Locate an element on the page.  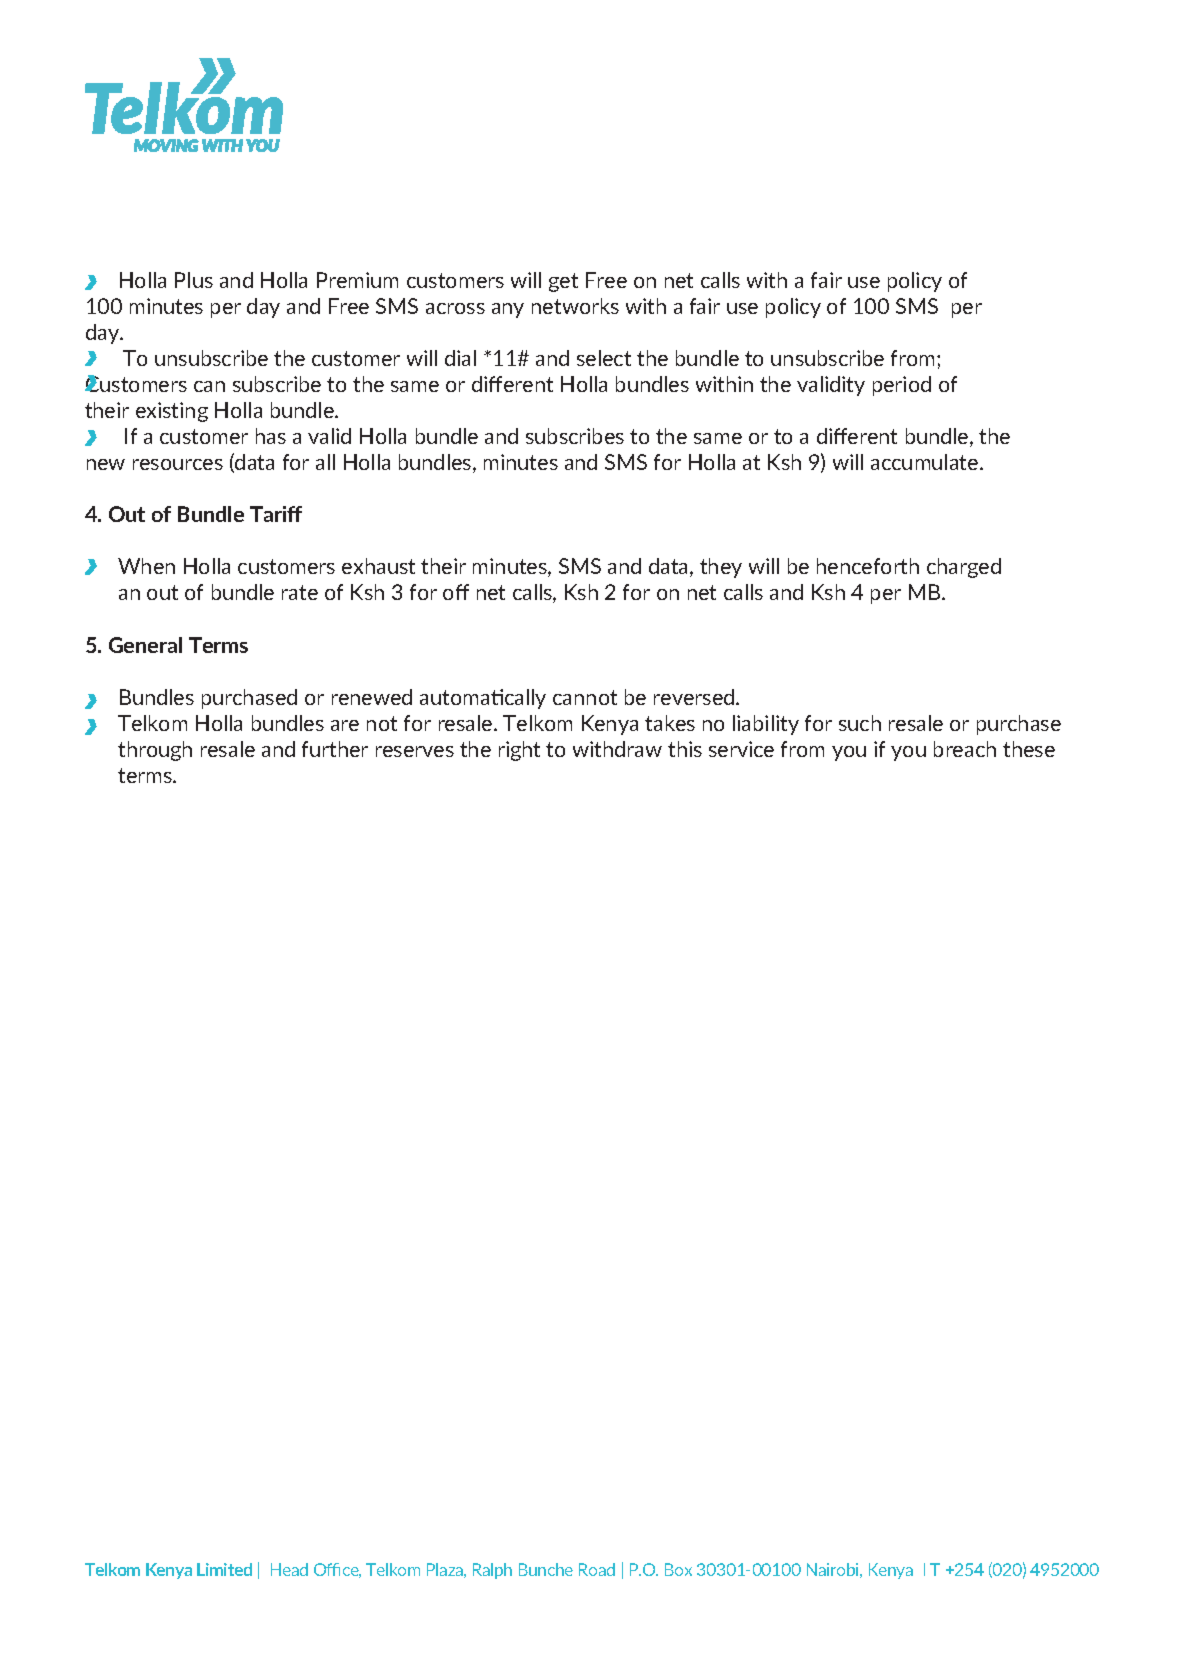
Limited is located at coordinates (224, 1569).
